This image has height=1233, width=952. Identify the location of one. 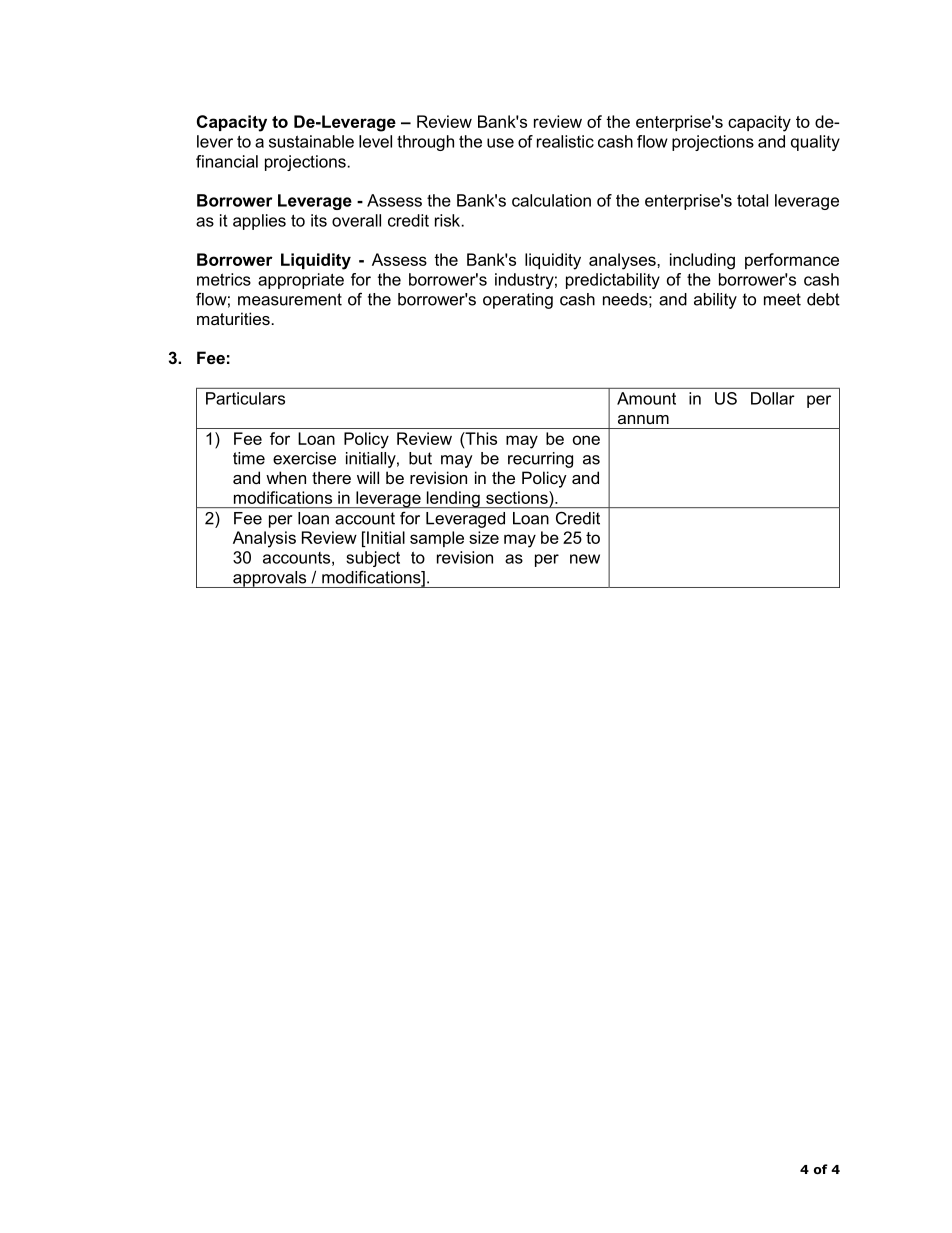
(586, 440).
